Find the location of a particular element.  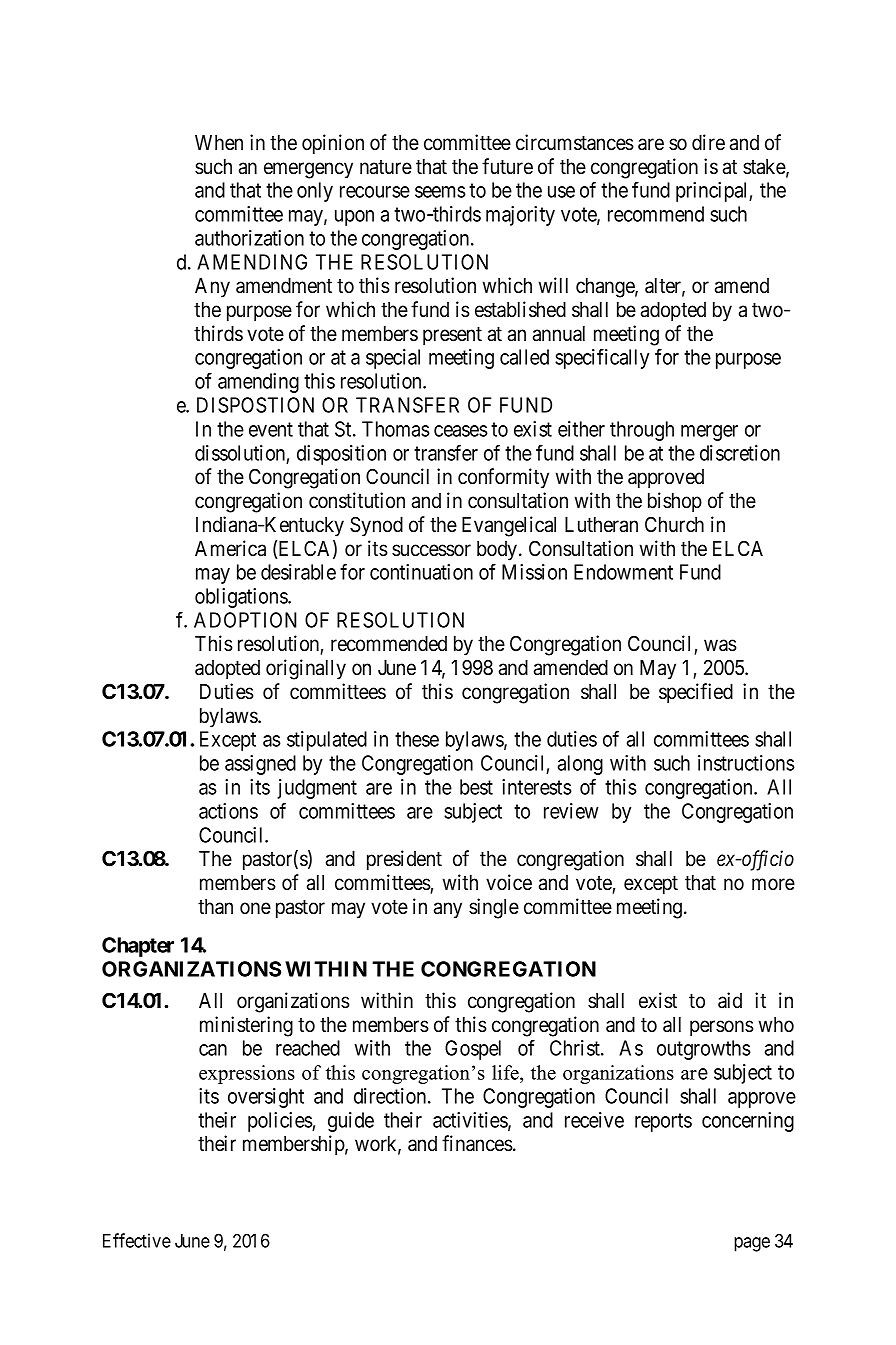

America is located at coordinates (230, 548).
